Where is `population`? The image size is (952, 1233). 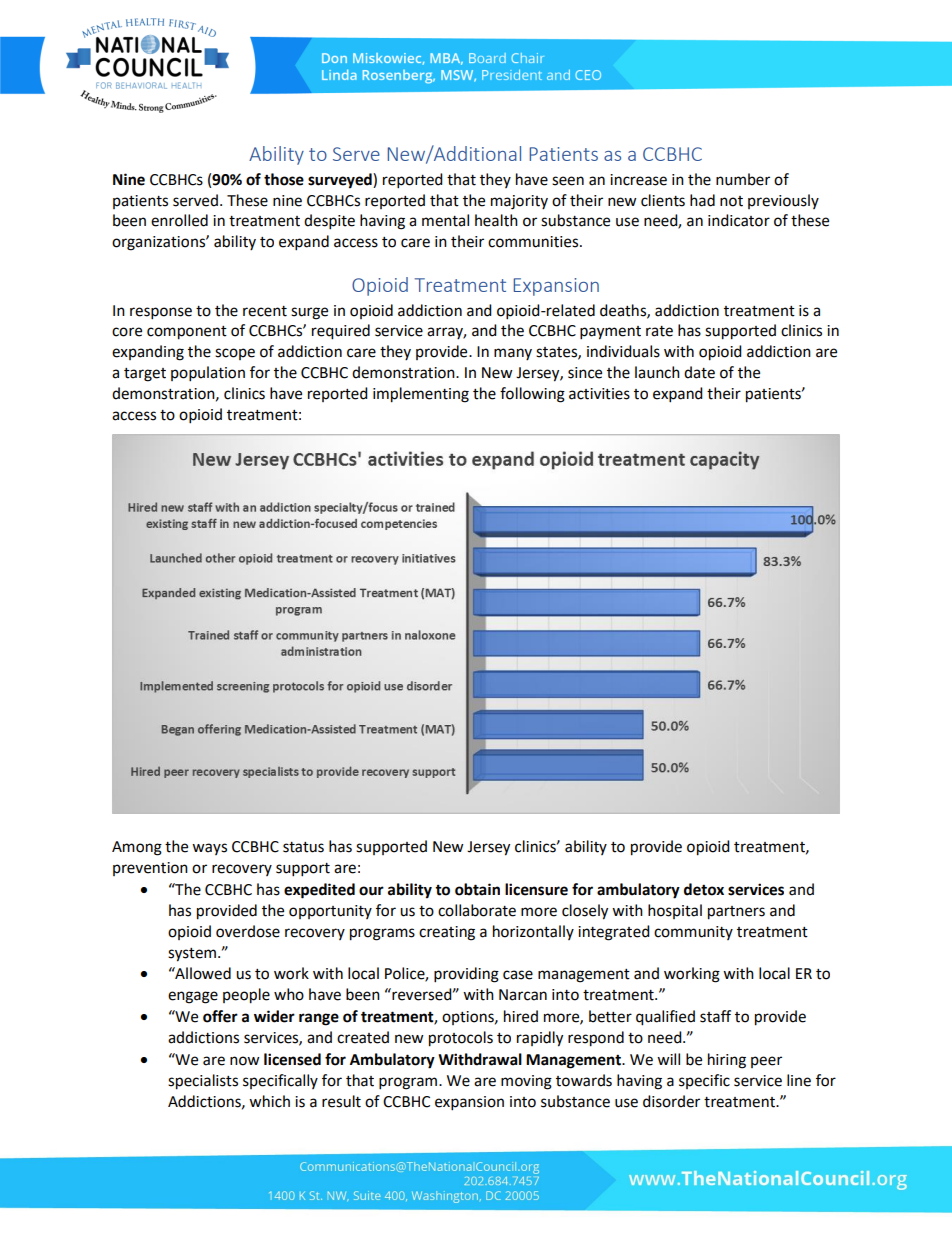
population is located at coordinates (208, 374).
